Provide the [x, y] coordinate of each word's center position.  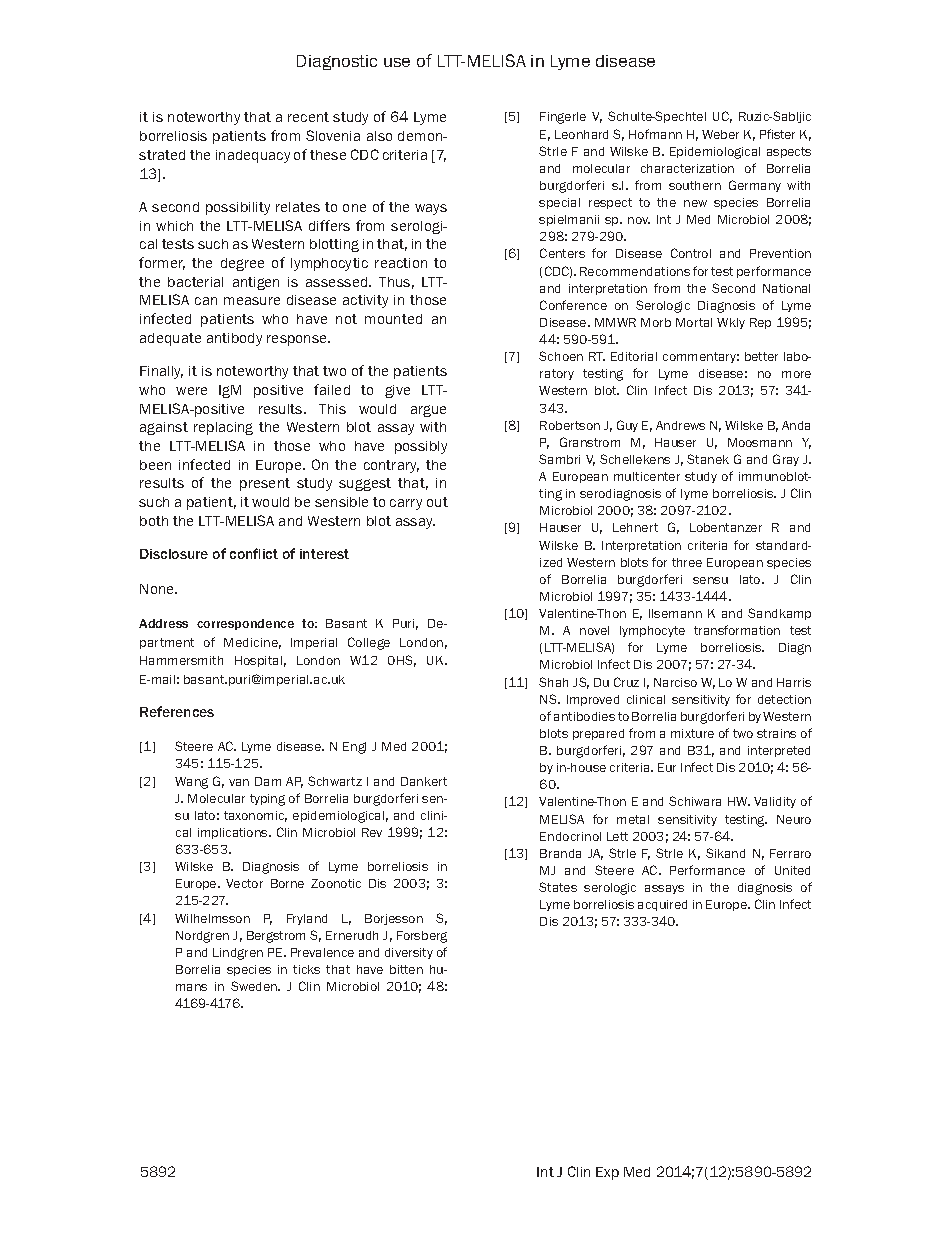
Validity [775, 802]
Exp [607, 1173]
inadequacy [253, 156]
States [558, 887]
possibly [421, 447]
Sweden [255, 986]
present [265, 484]
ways [431, 209]
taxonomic [255, 816]
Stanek [708, 459]
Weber [720, 134]
